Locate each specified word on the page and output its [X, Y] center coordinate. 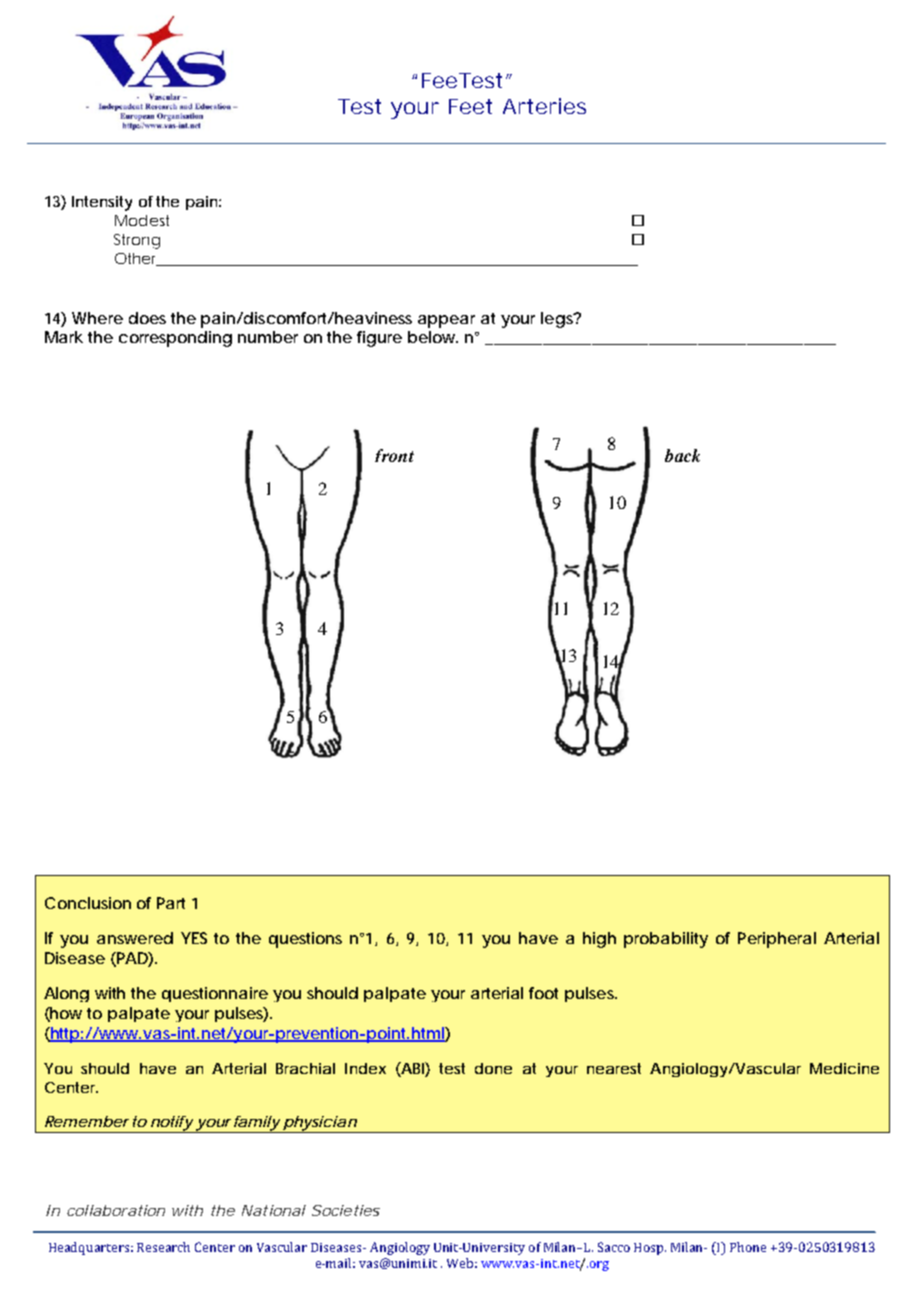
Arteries [544, 106]
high [599, 940]
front [394, 455]
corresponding [175, 339]
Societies [346, 1210]
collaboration [116, 1210]
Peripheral [777, 940]
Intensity [102, 203]
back [682, 455]
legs [558, 320]
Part [171, 903]
